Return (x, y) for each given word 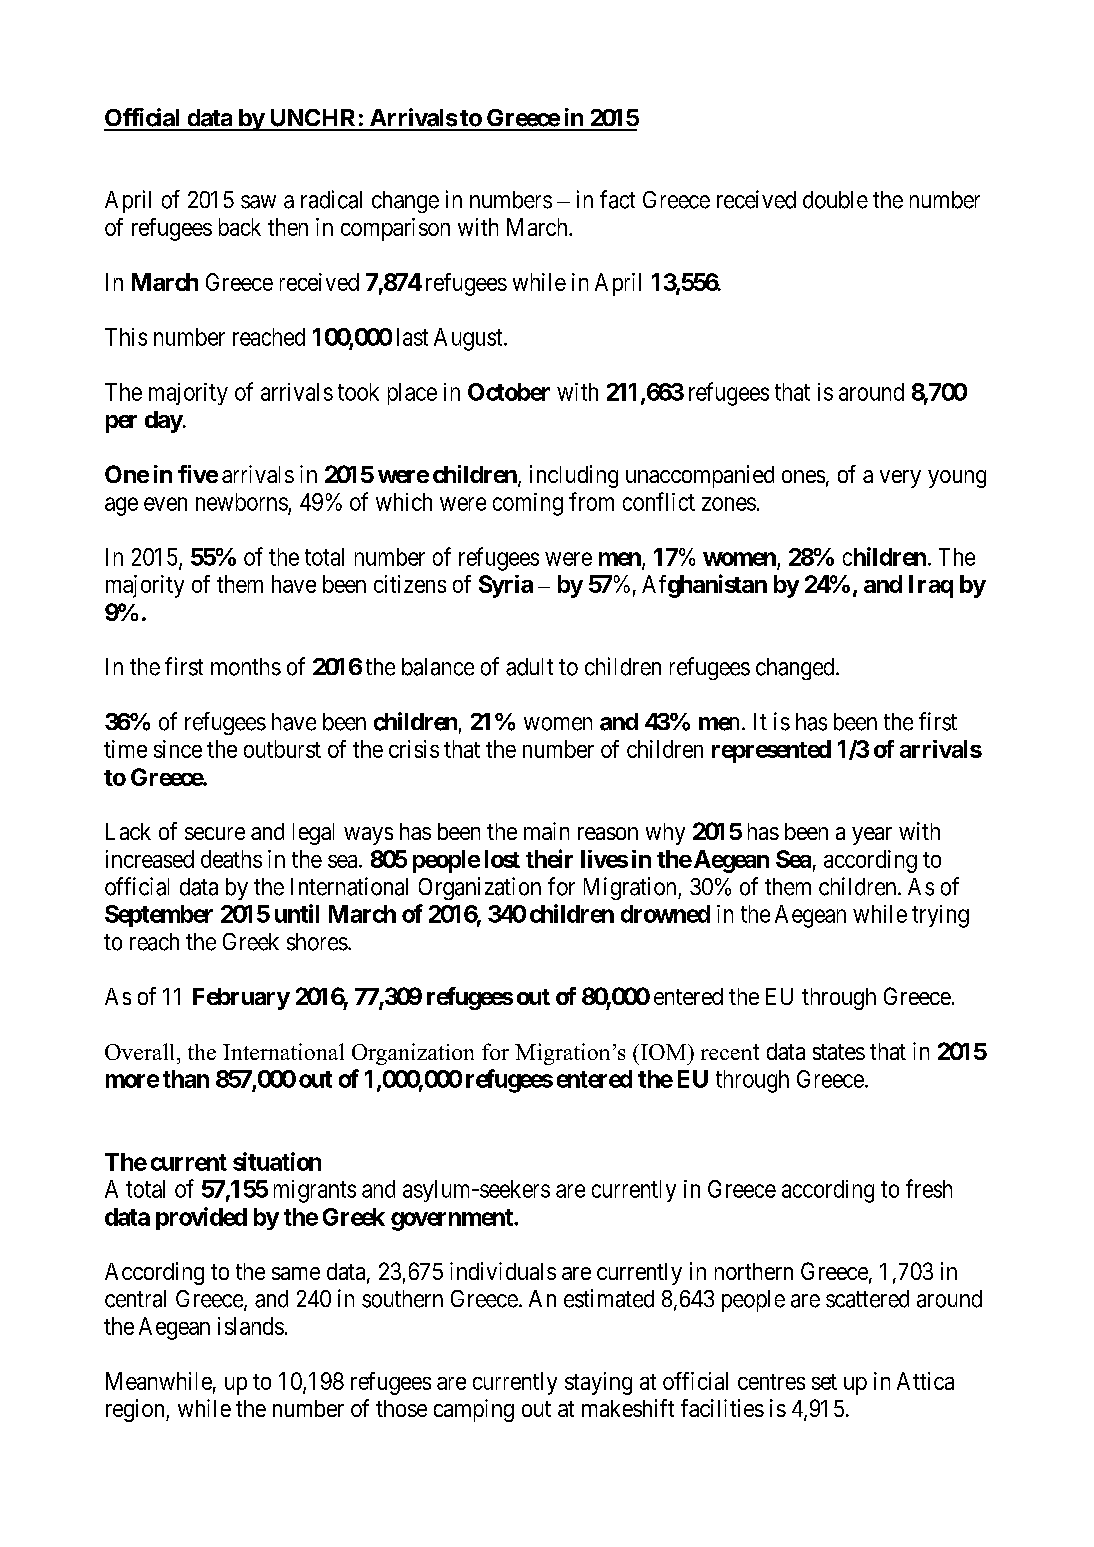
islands (251, 1326)
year (872, 836)
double (835, 200)
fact (617, 199)
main (546, 831)
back (240, 227)
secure (215, 833)
